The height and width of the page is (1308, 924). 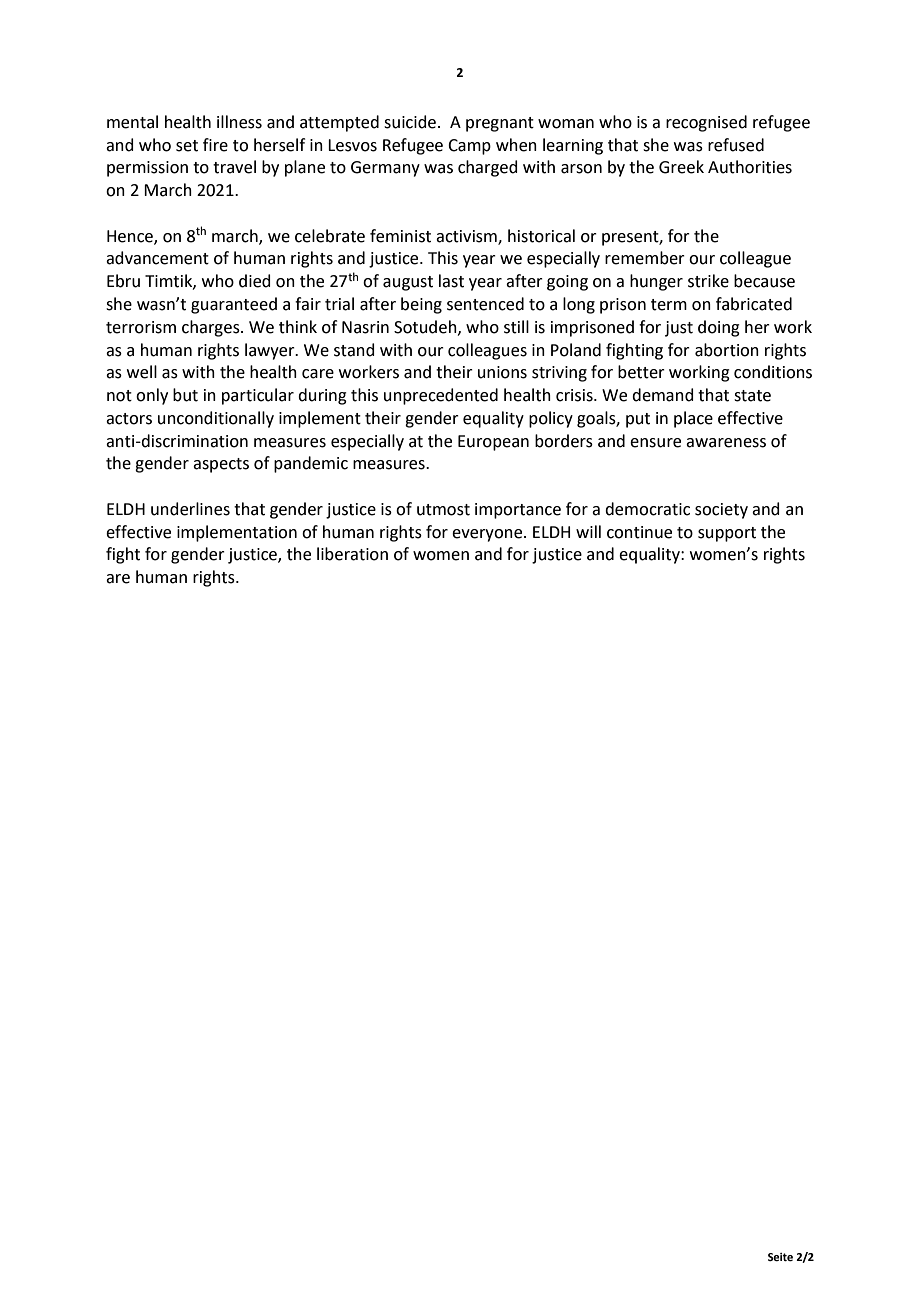 What do you see at coordinates (443, 510) in the page?
I see `utmost` at bounding box center [443, 510].
